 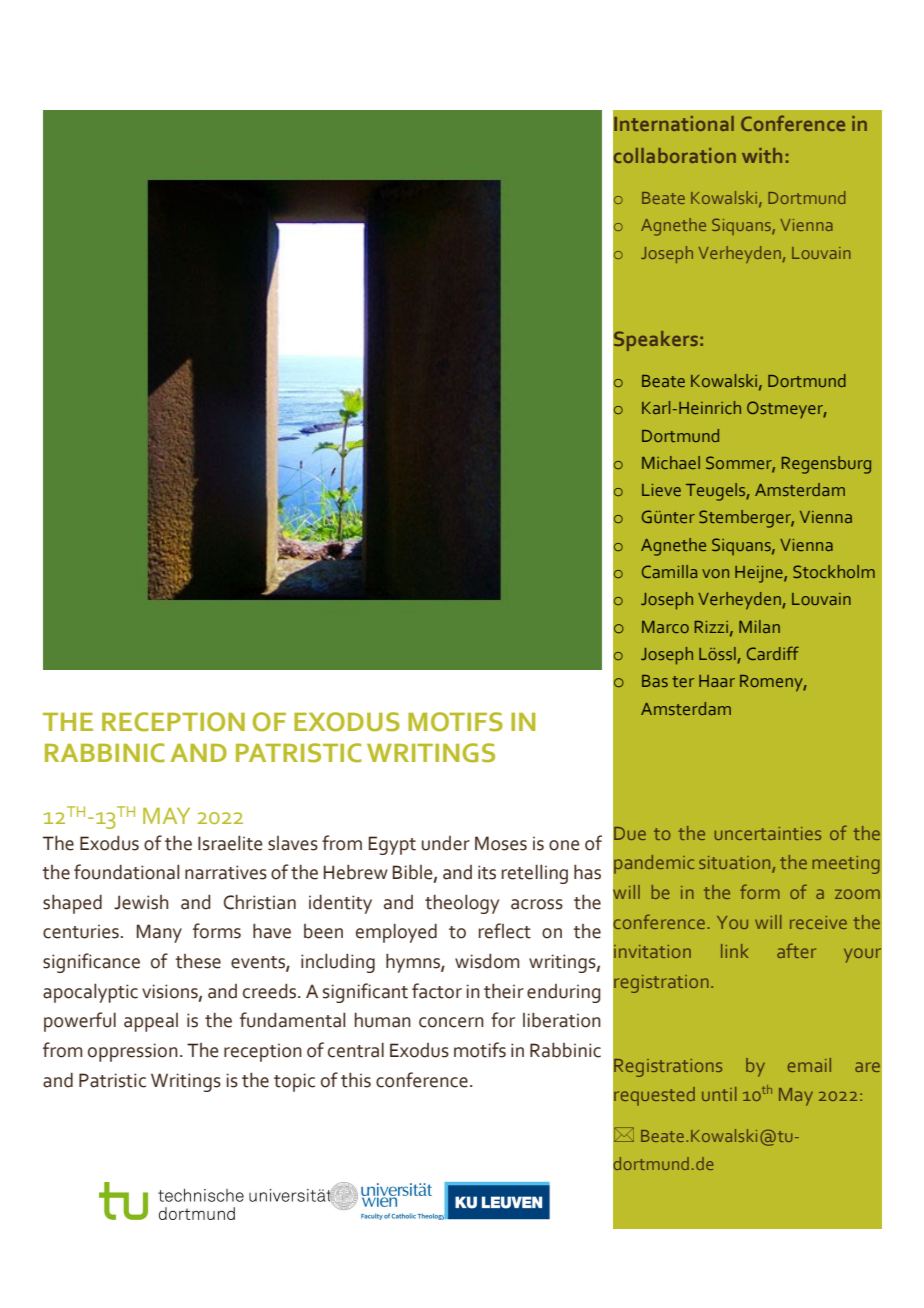 I want to click on Camilla, so click(x=669, y=571).
